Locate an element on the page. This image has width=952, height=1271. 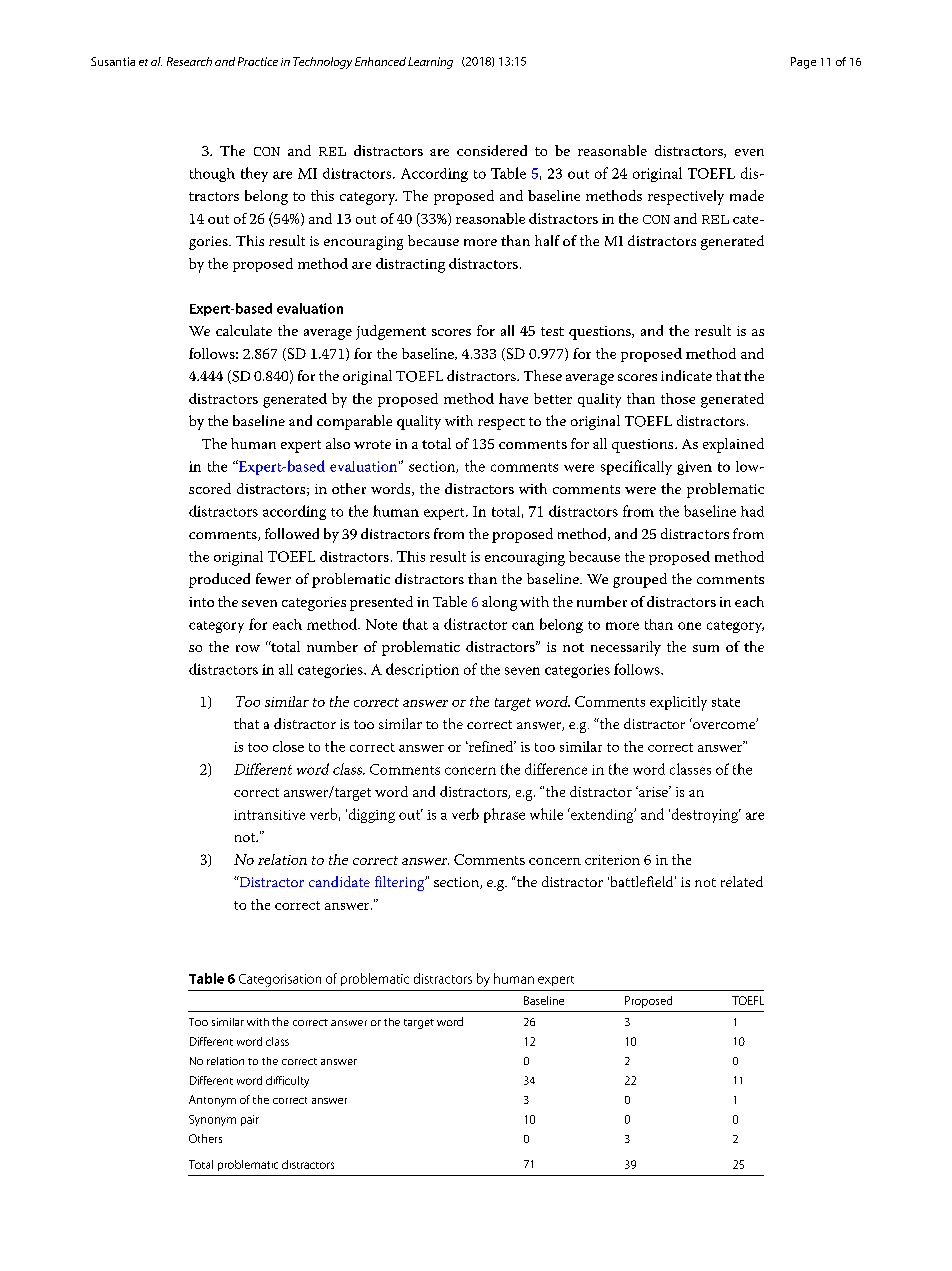
fewer is located at coordinates (273, 579).
